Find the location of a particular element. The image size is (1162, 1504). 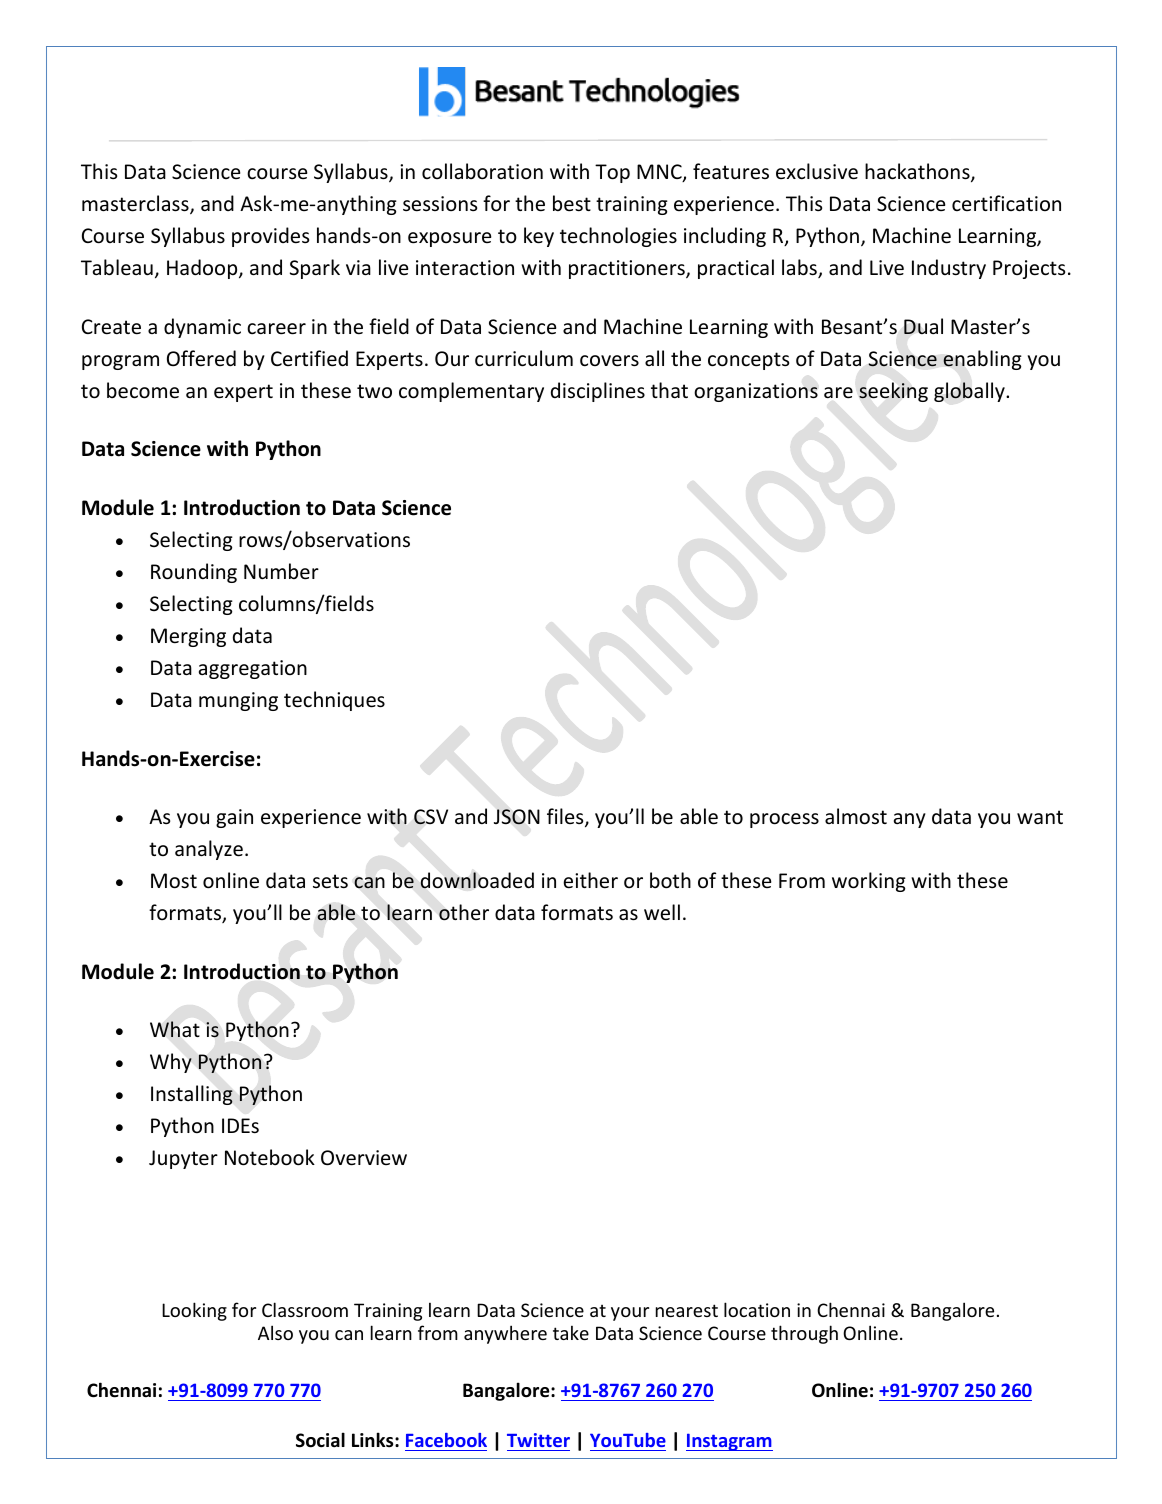

seeking is located at coordinates (893, 392).
